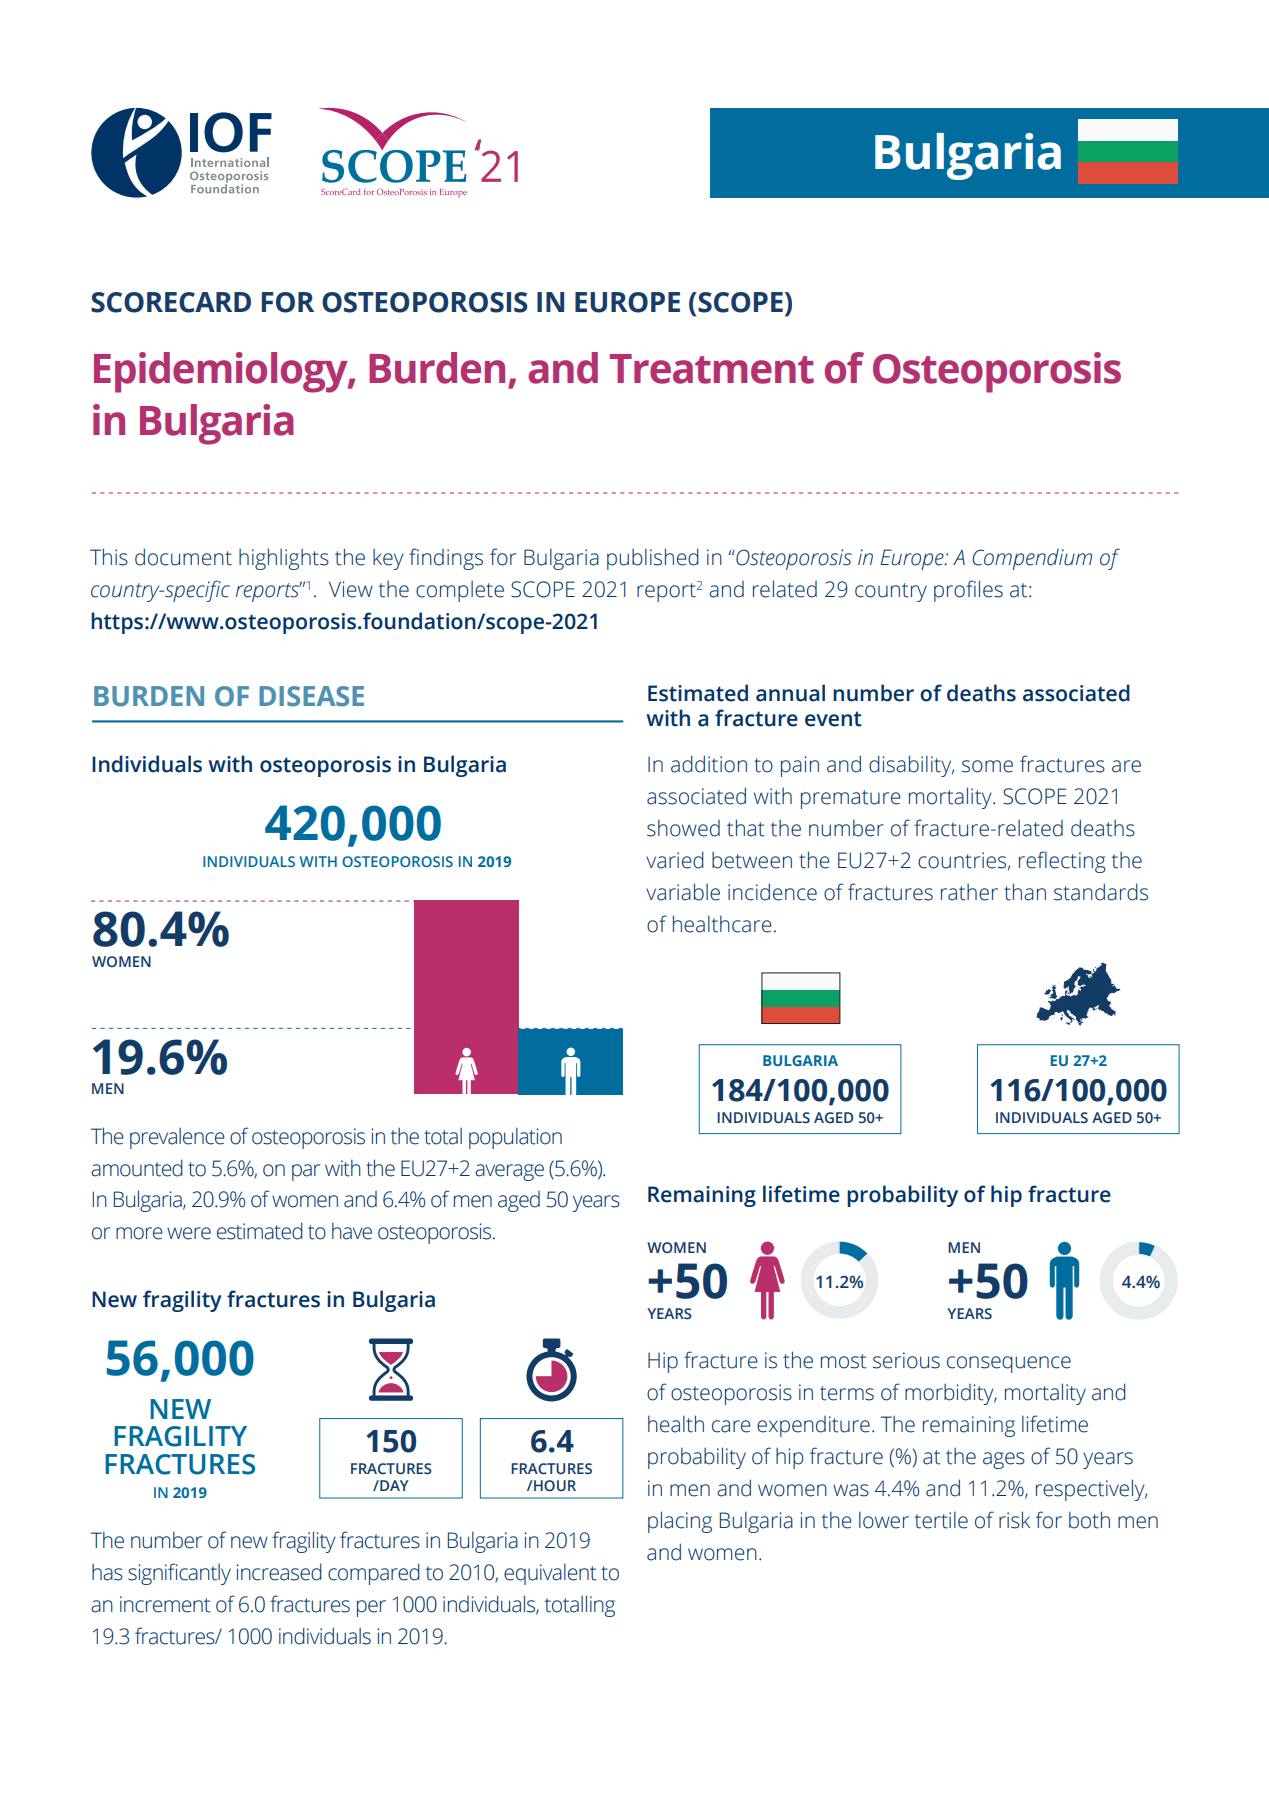 This screenshot has width=1269, height=1795. Describe the element at coordinates (1032, 559) in the screenshot. I see `Compendium` at that location.
